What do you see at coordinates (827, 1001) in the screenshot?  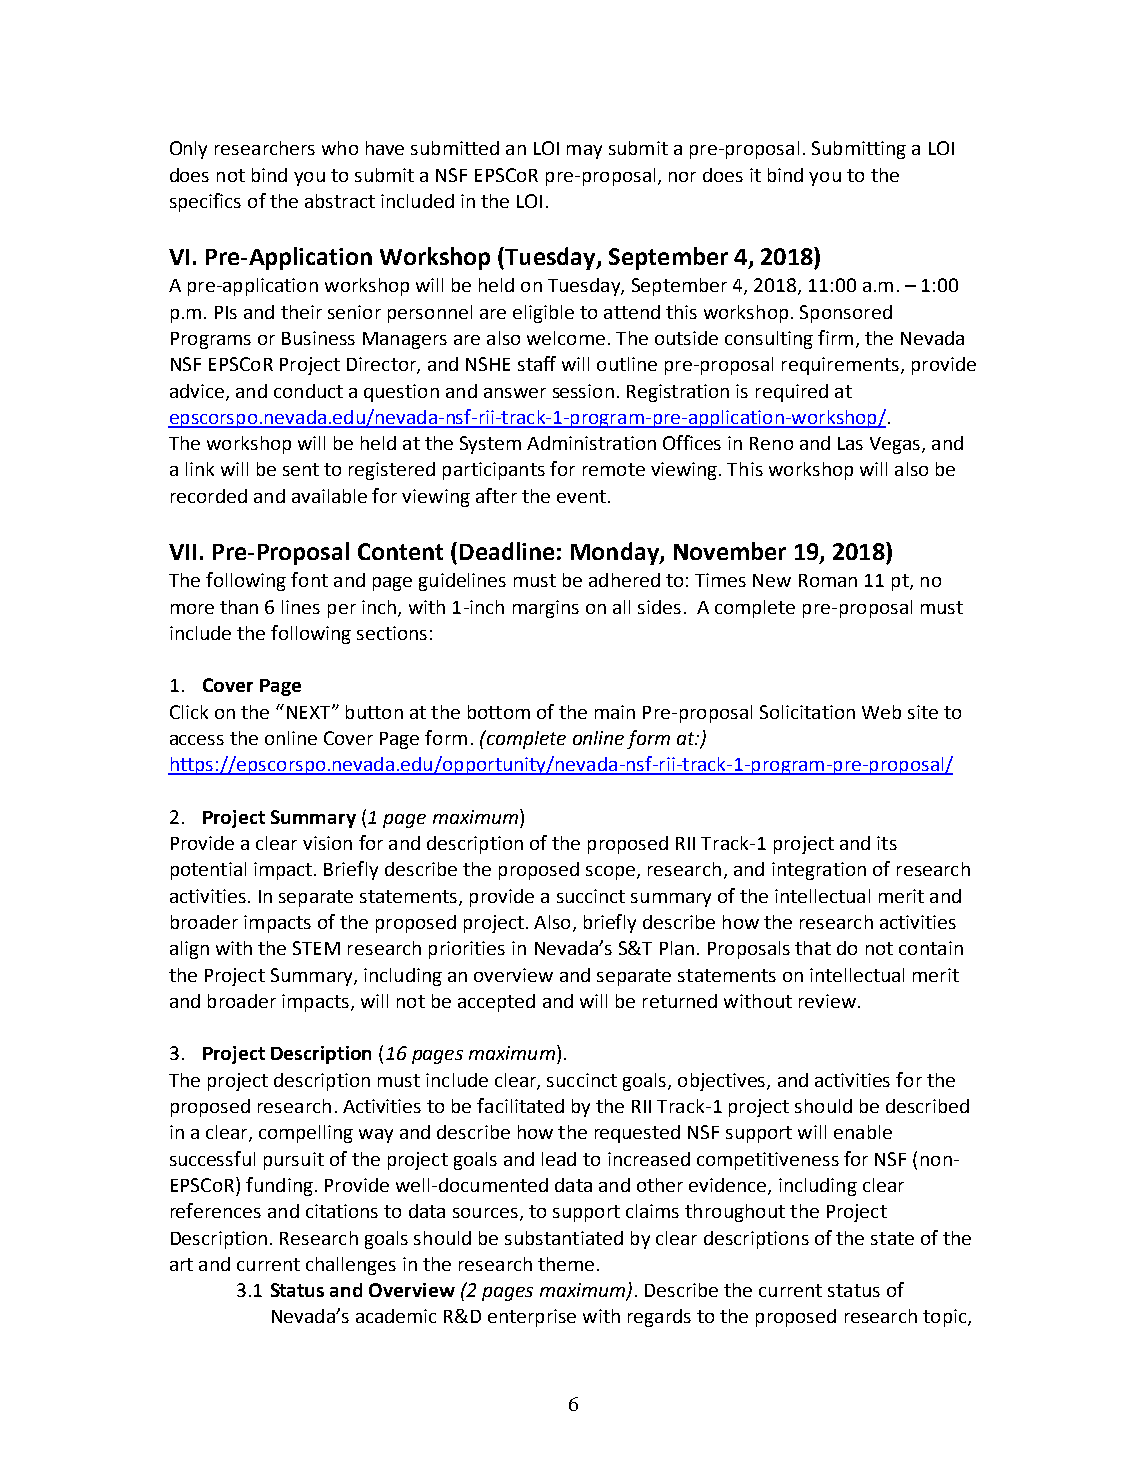 I see `review` at bounding box center [827, 1001].
